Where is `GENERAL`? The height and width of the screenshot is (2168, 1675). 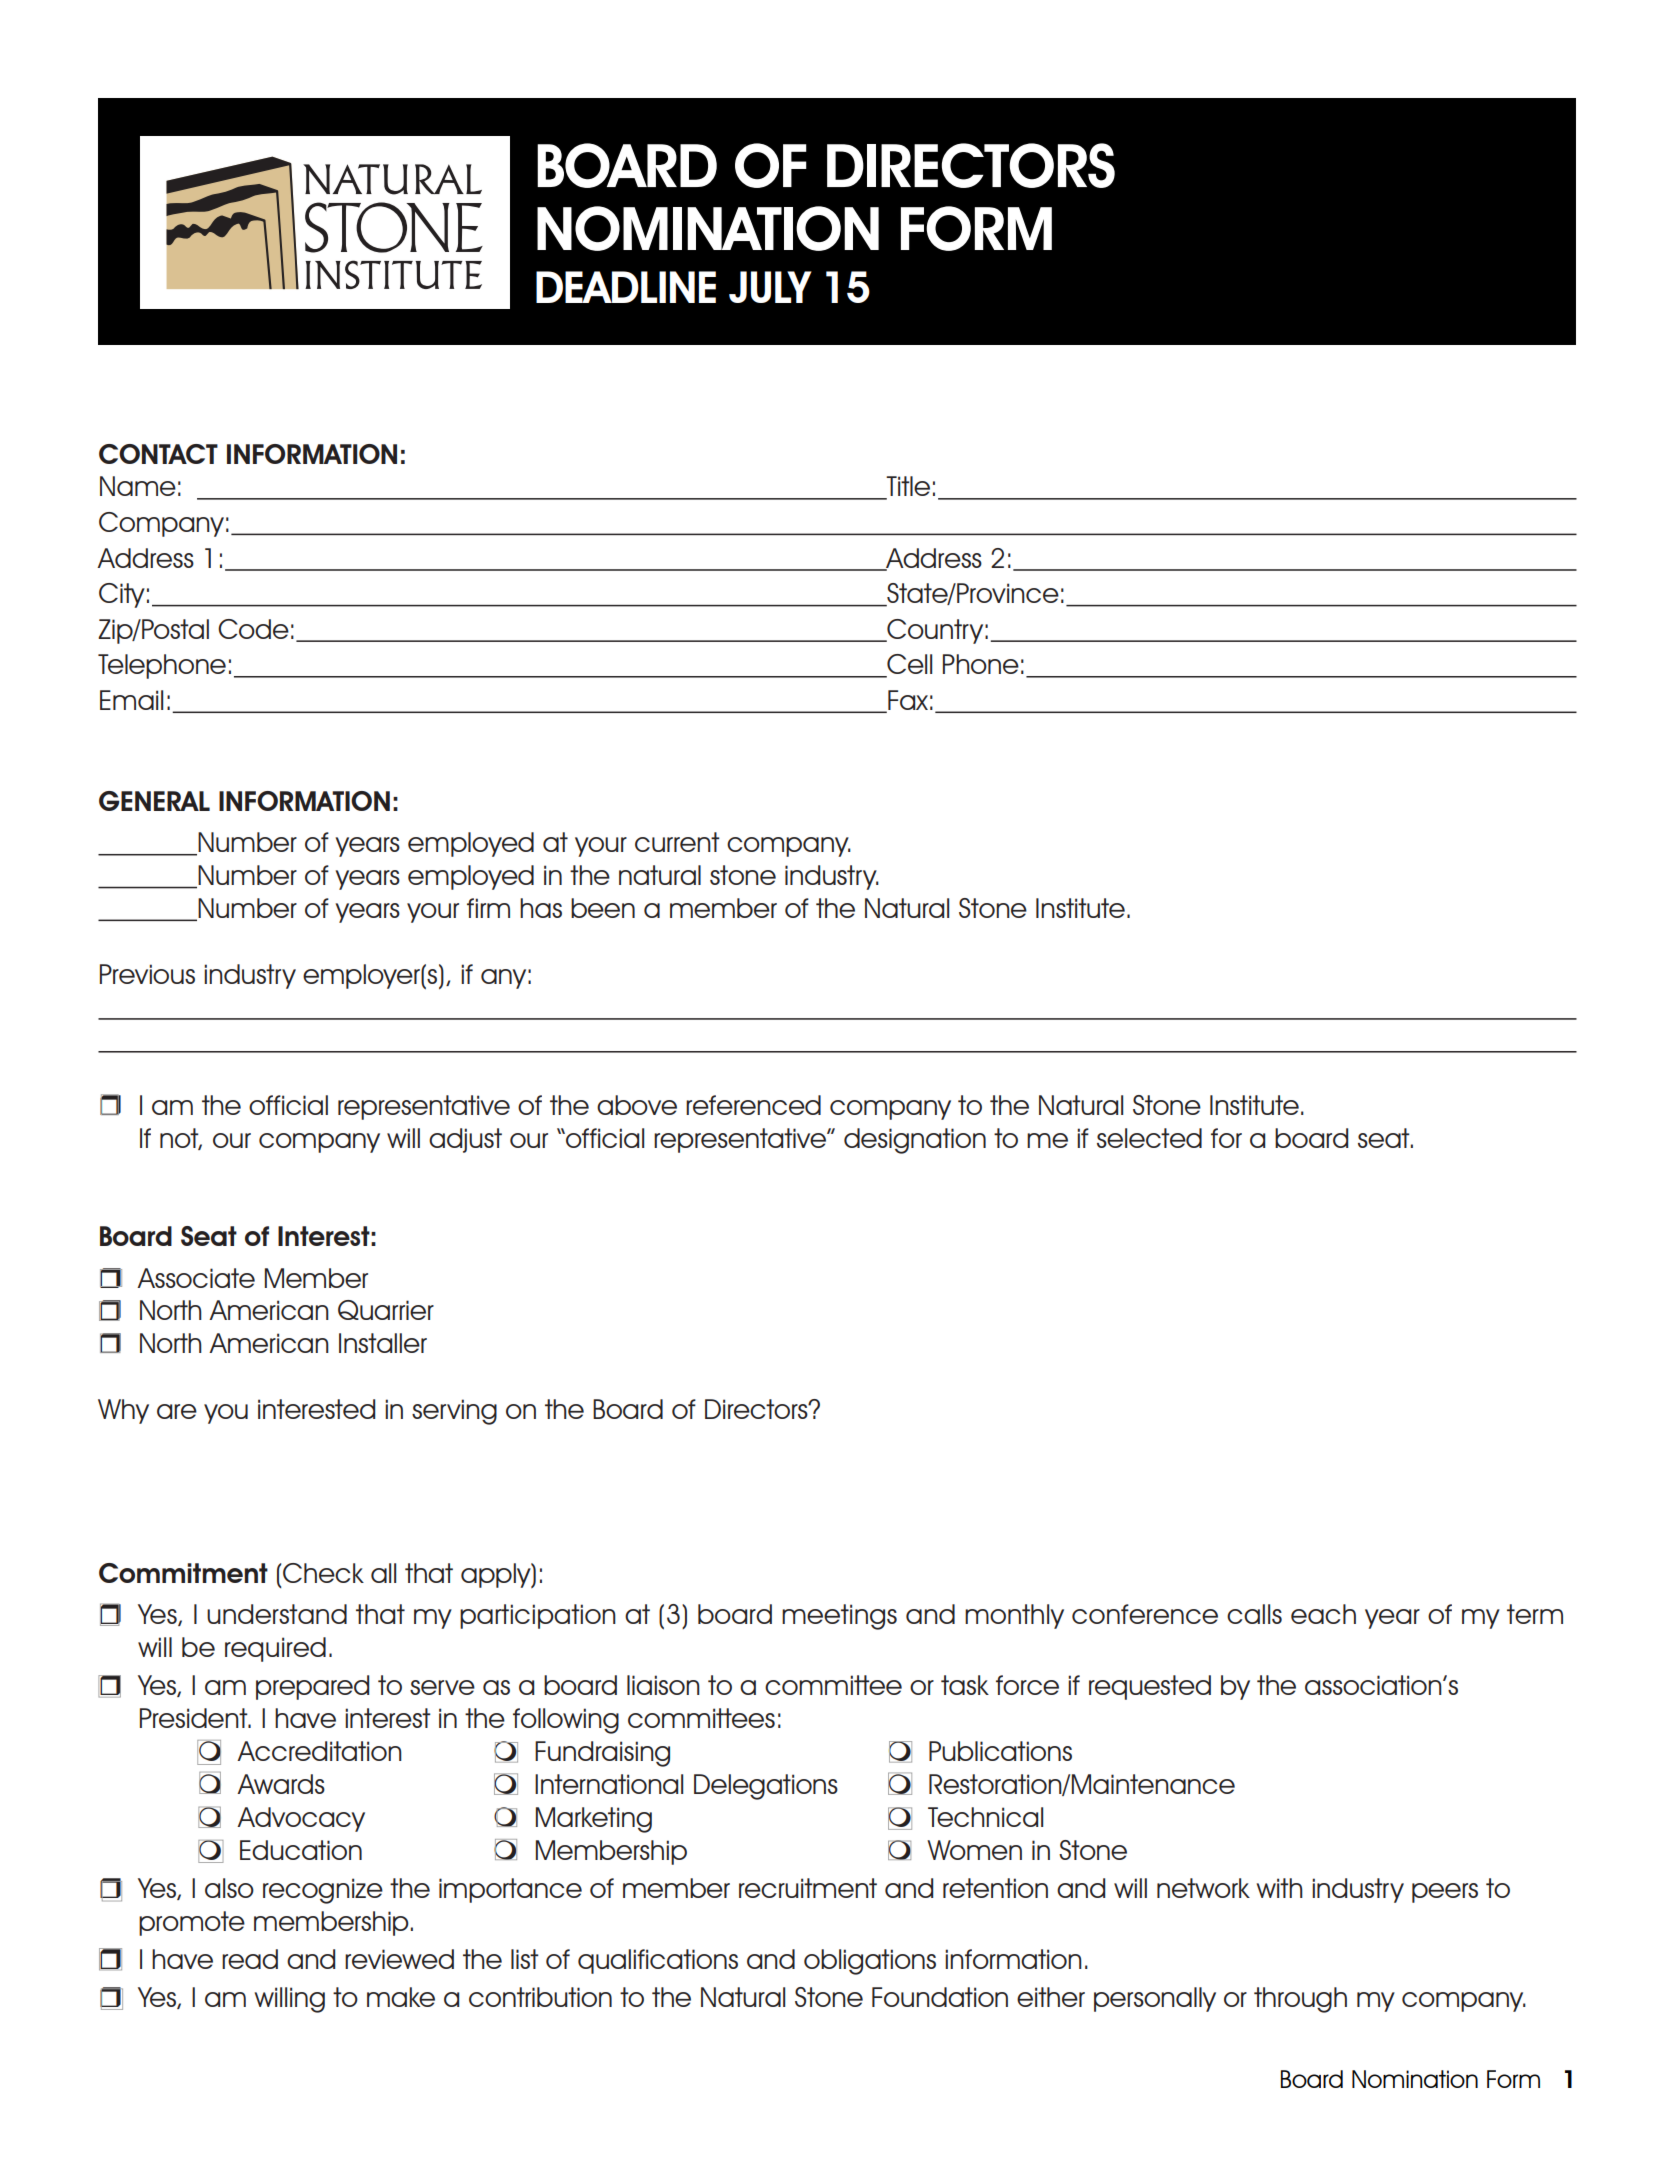 GENERAL is located at coordinates (154, 801).
